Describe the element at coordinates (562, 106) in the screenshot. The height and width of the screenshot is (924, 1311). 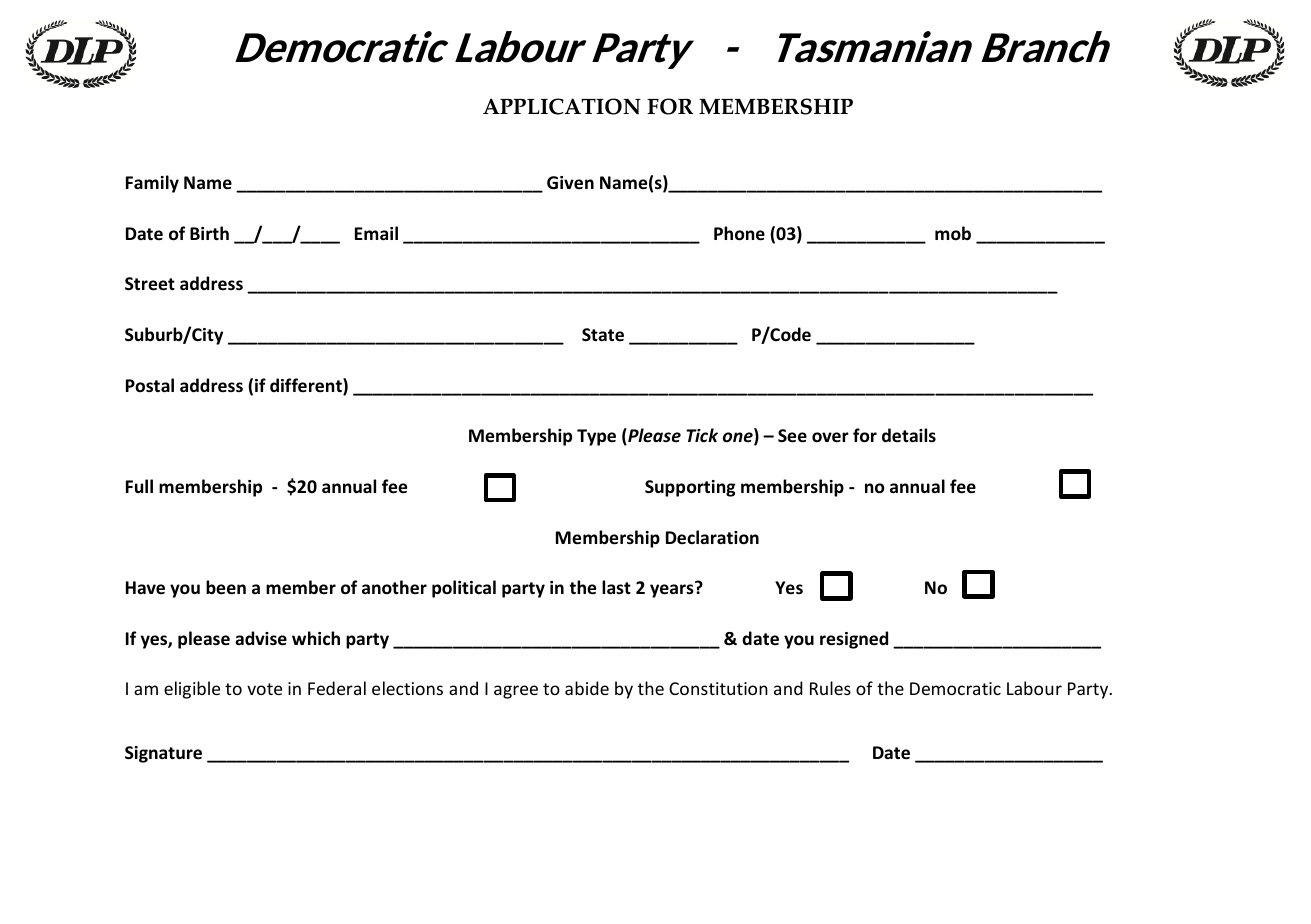
I see `APPLICATION` at that location.
